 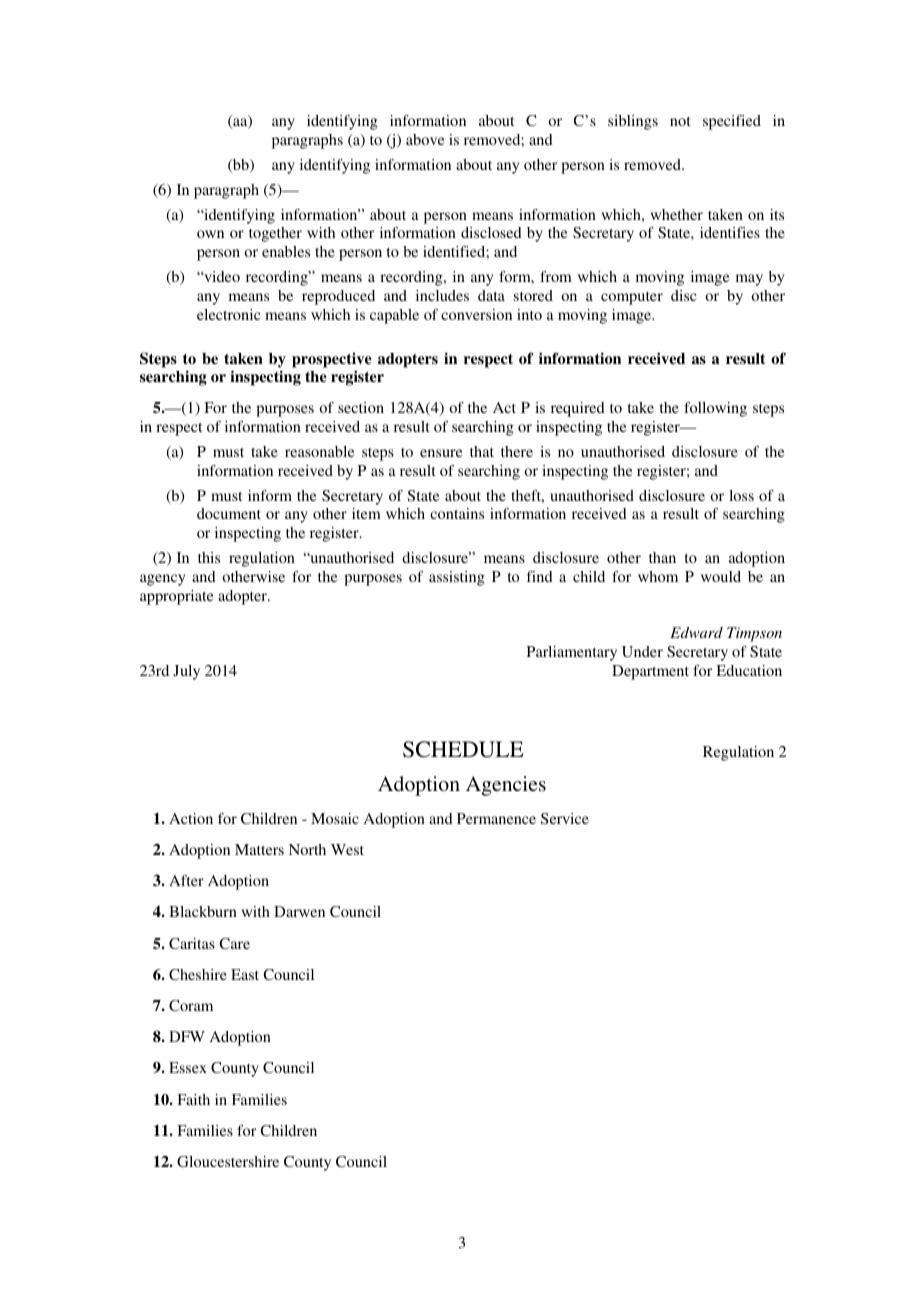 What do you see at coordinates (193, 1099) in the document?
I see `Faith` at bounding box center [193, 1099].
